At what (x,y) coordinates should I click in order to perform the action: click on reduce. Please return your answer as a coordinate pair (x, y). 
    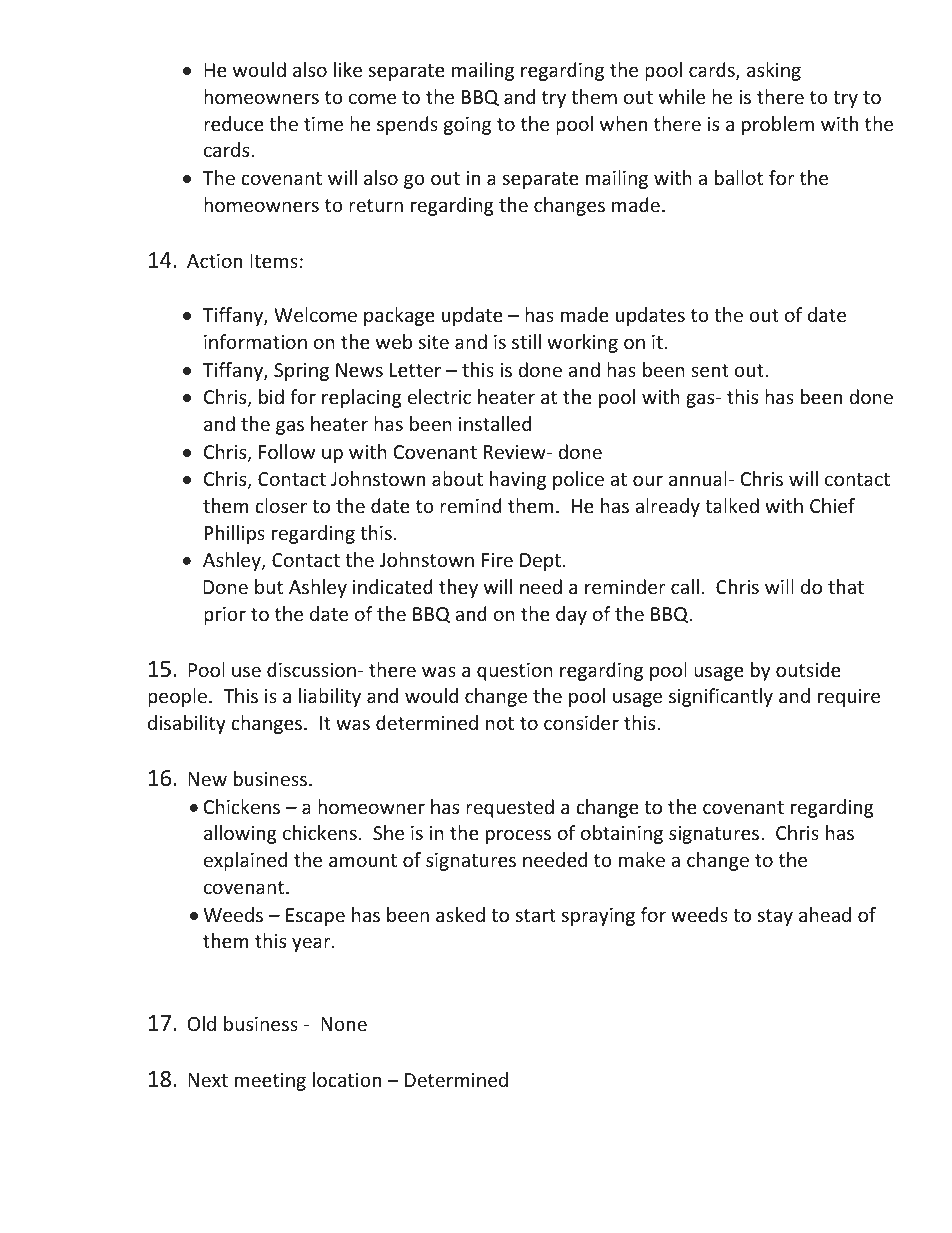
    Looking at the image, I should click on (234, 123).
